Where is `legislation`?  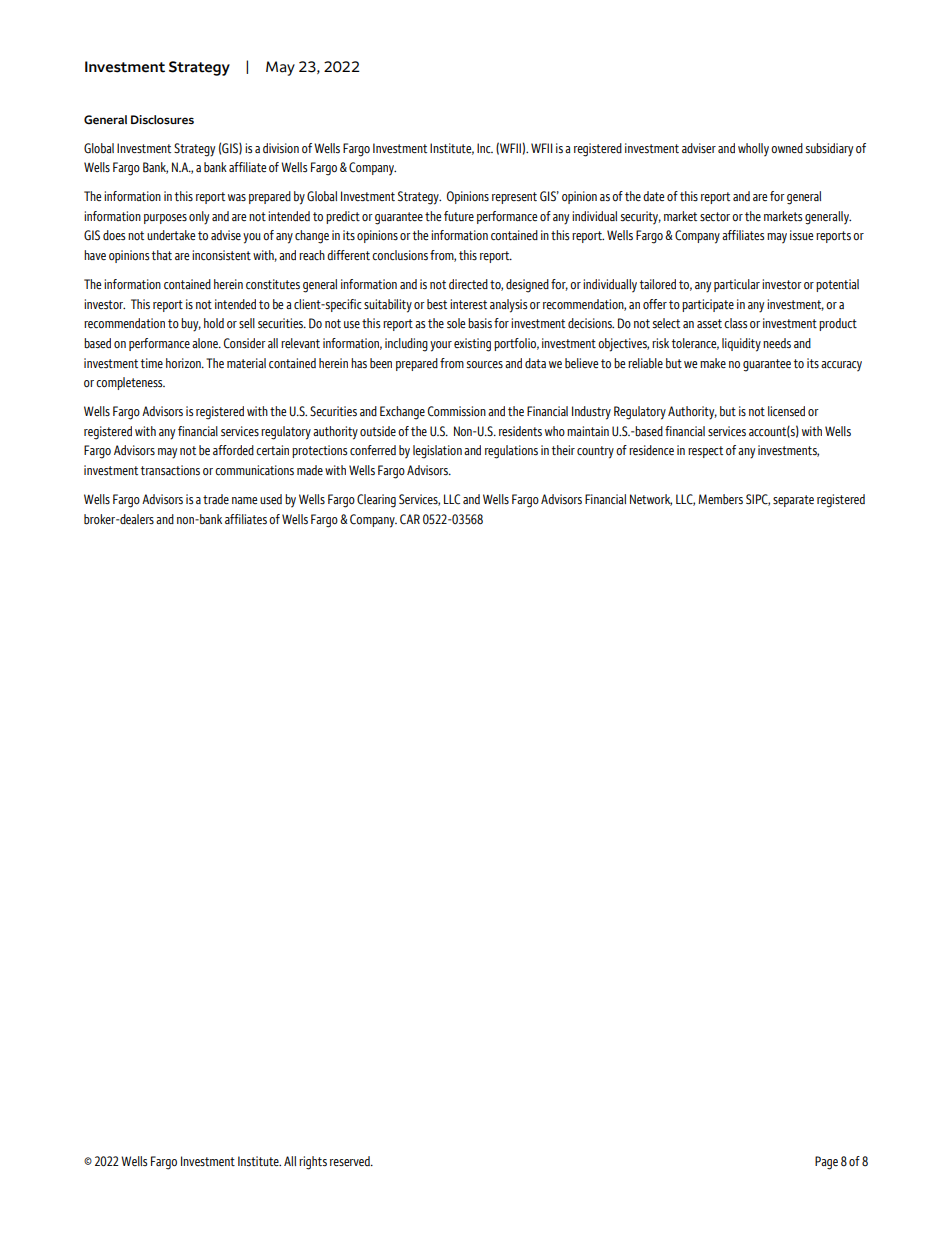 legislation is located at coordinates (437, 452).
